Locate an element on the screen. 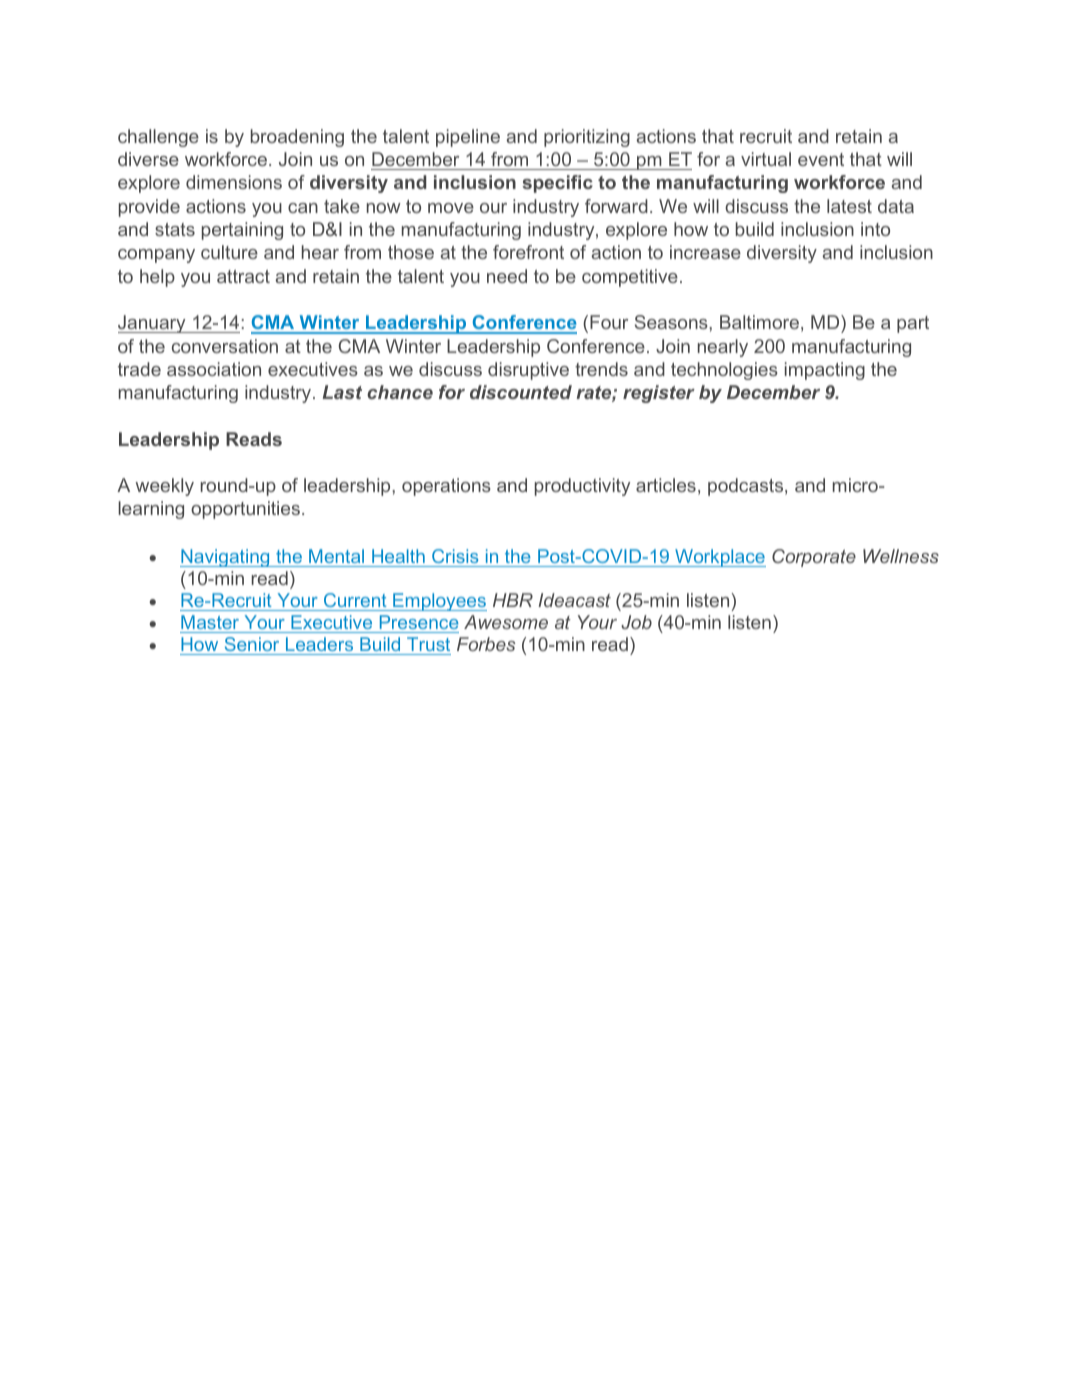 This screenshot has width=1065, height=1378. broadening is located at coordinates (297, 138).
